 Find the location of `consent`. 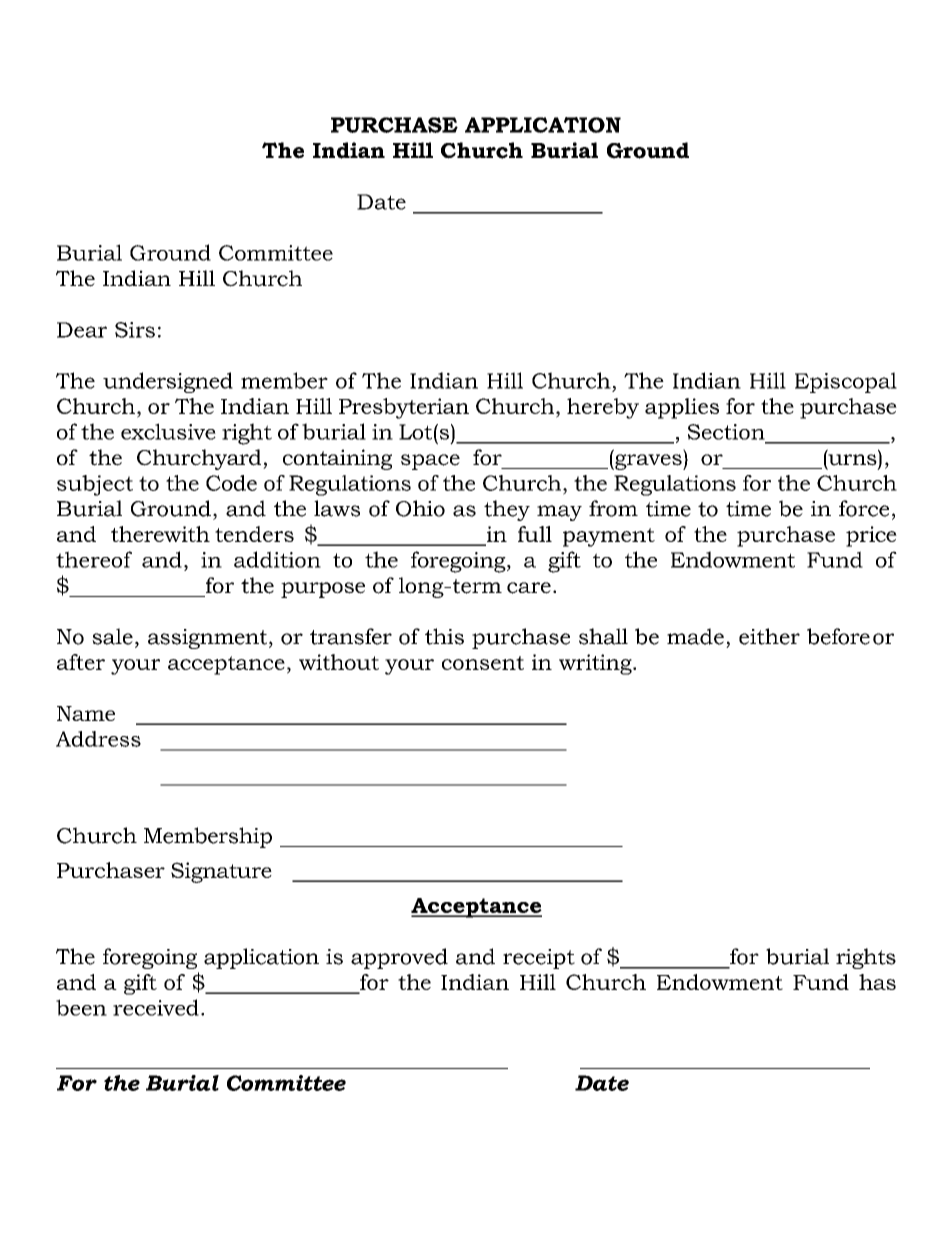

consent is located at coordinates (483, 663).
